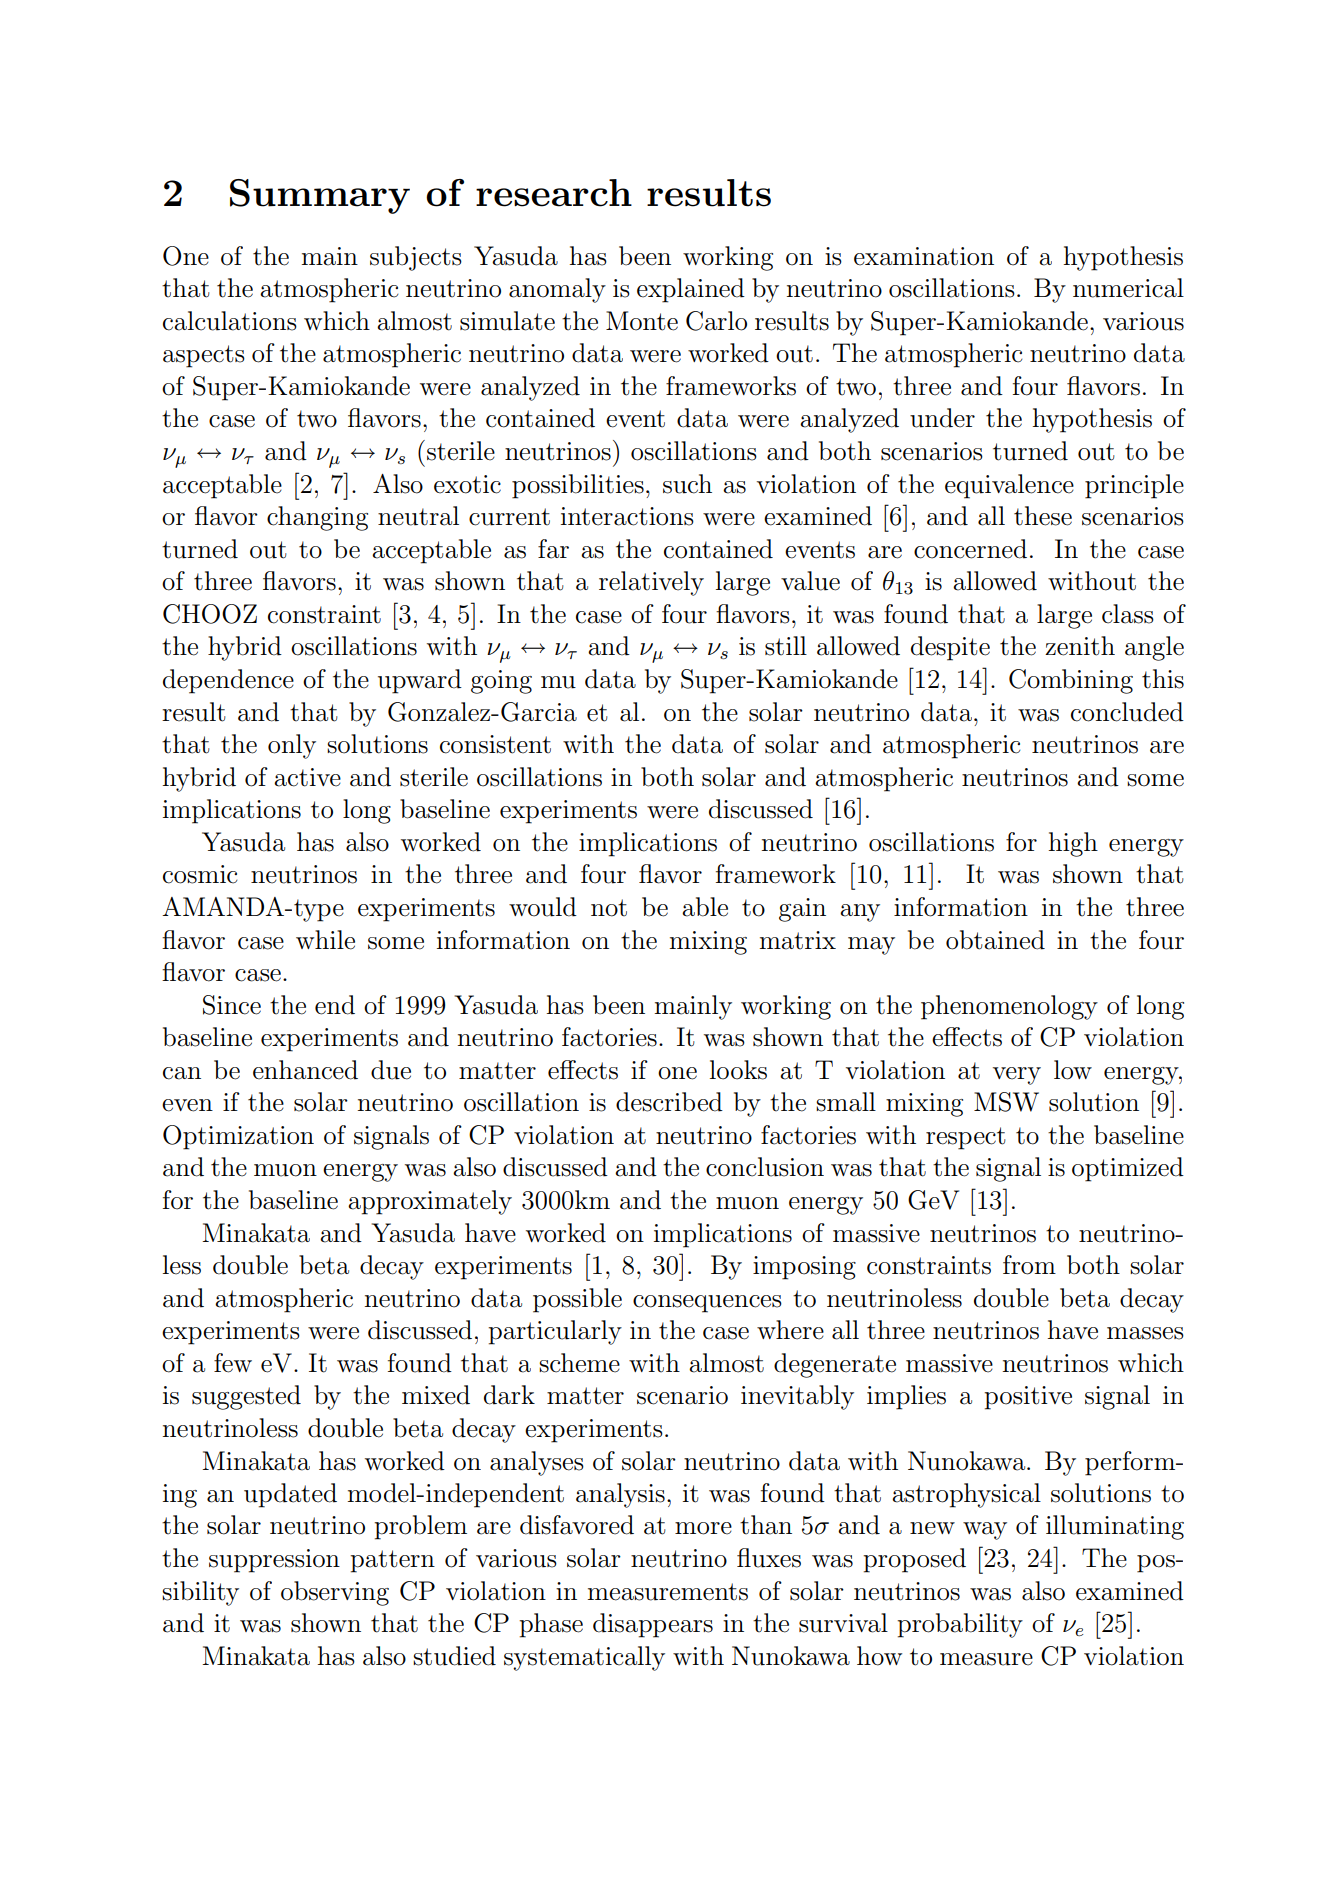 The width and height of the screenshot is (1341, 1898). I want to click on not, so click(609, 908).
